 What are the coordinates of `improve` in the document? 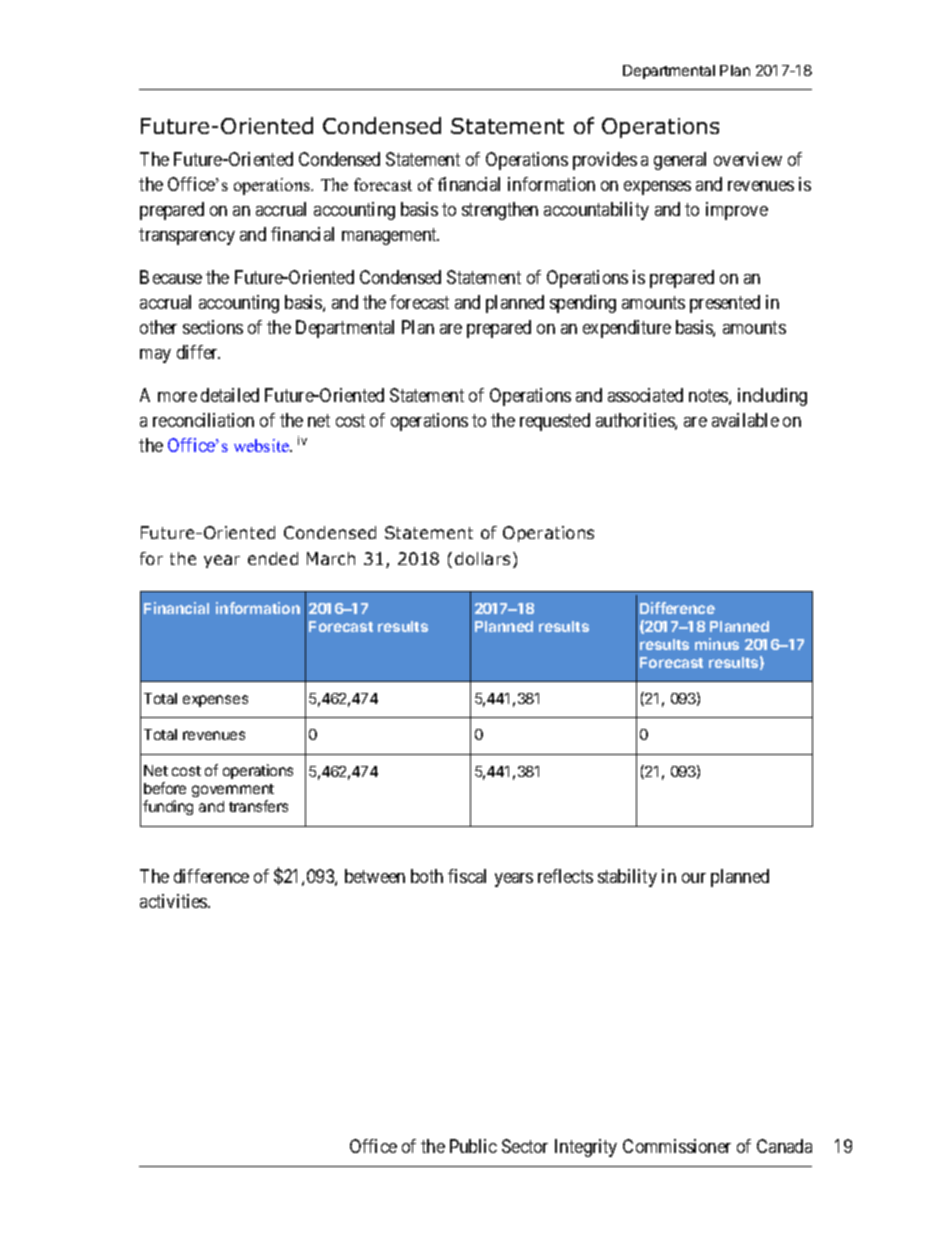 It's located at (737, 211).
